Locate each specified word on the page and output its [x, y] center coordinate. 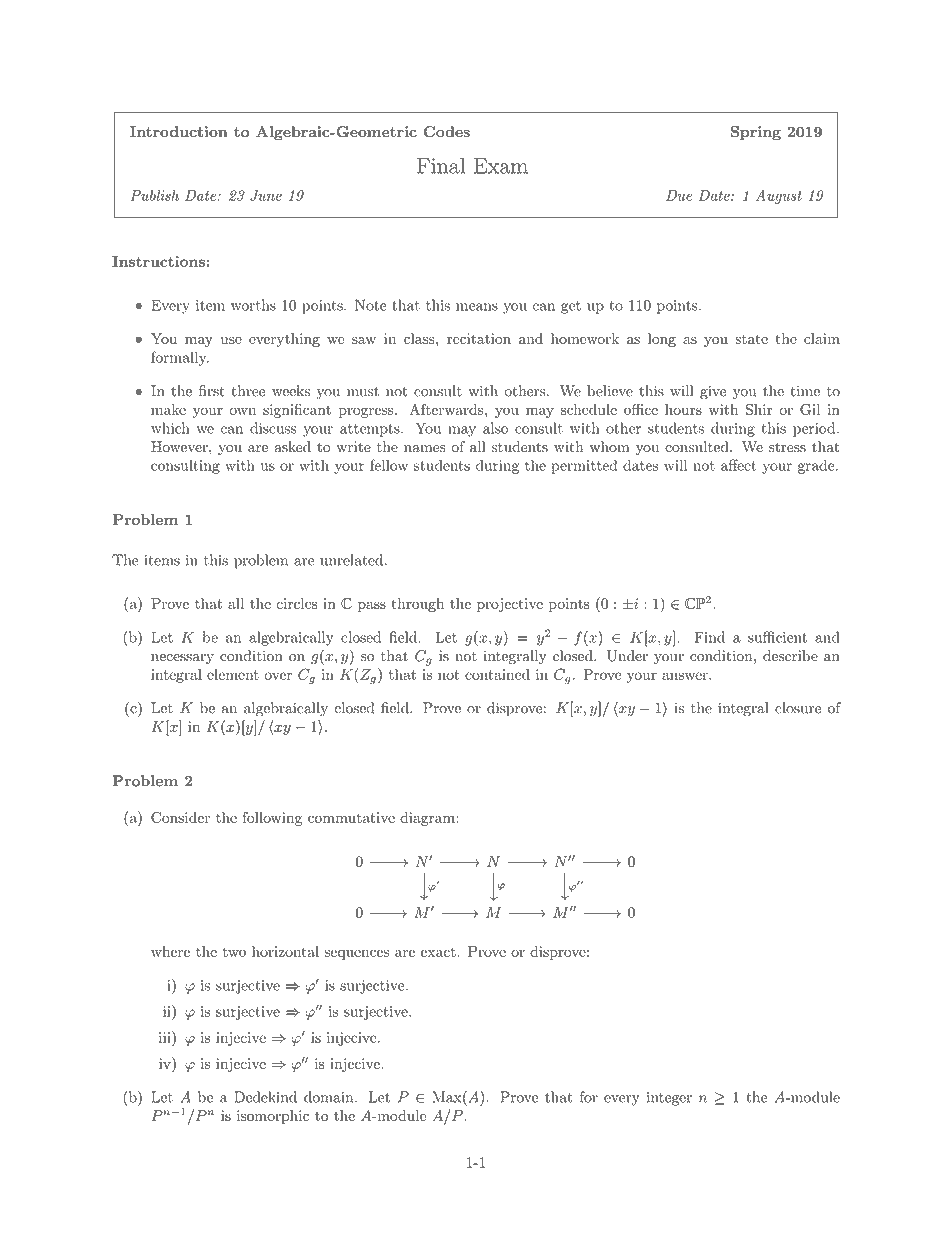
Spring [756, 133]
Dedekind [265, 1097]
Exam [501, 166]
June [266, 195]
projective [510, 605]
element [233, 674]
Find [709, 637]
